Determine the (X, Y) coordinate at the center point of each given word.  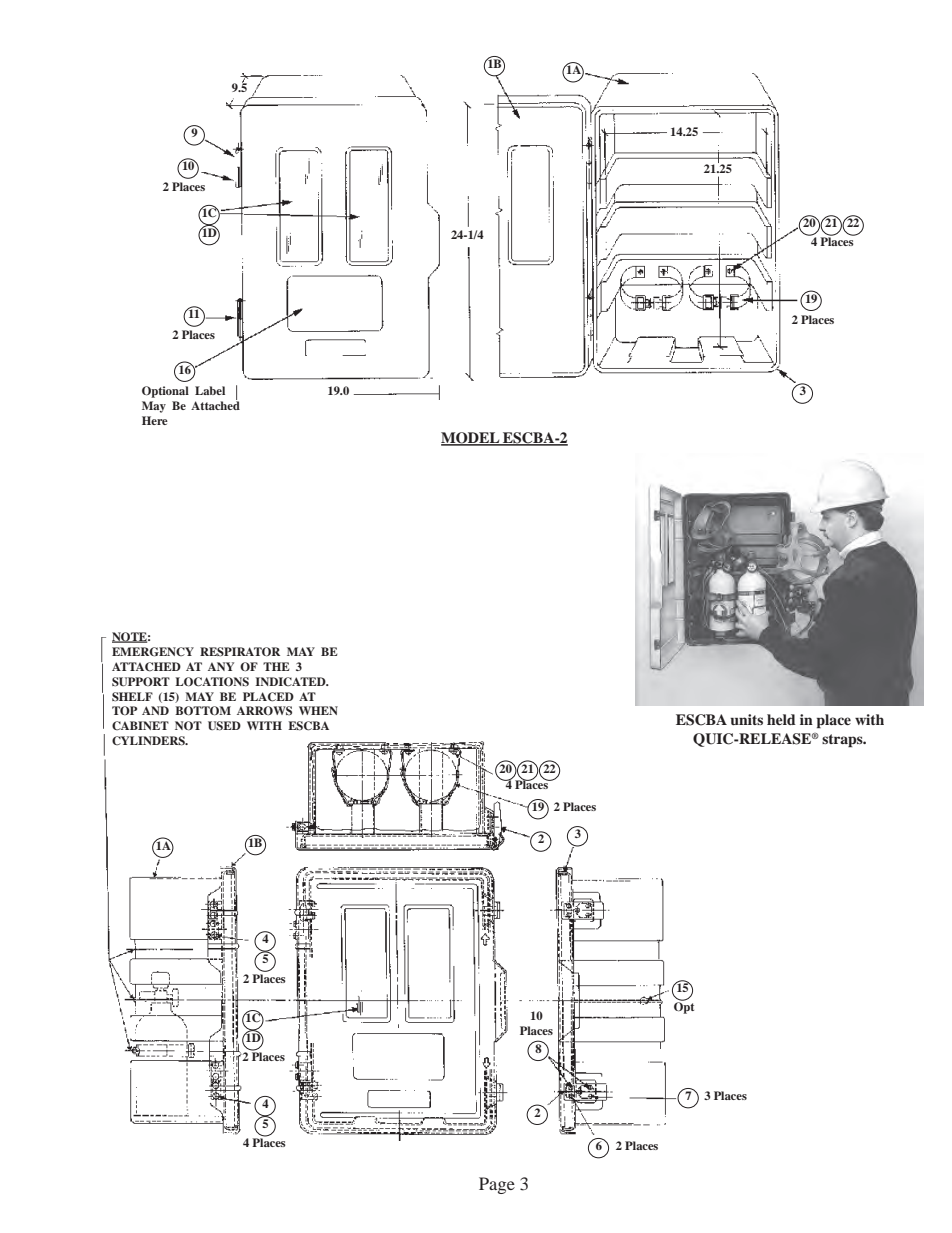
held (781, 719)
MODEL (471, 439)
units (746, 719)
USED (224, 726)
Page (497, 1185)
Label (210, 390)
